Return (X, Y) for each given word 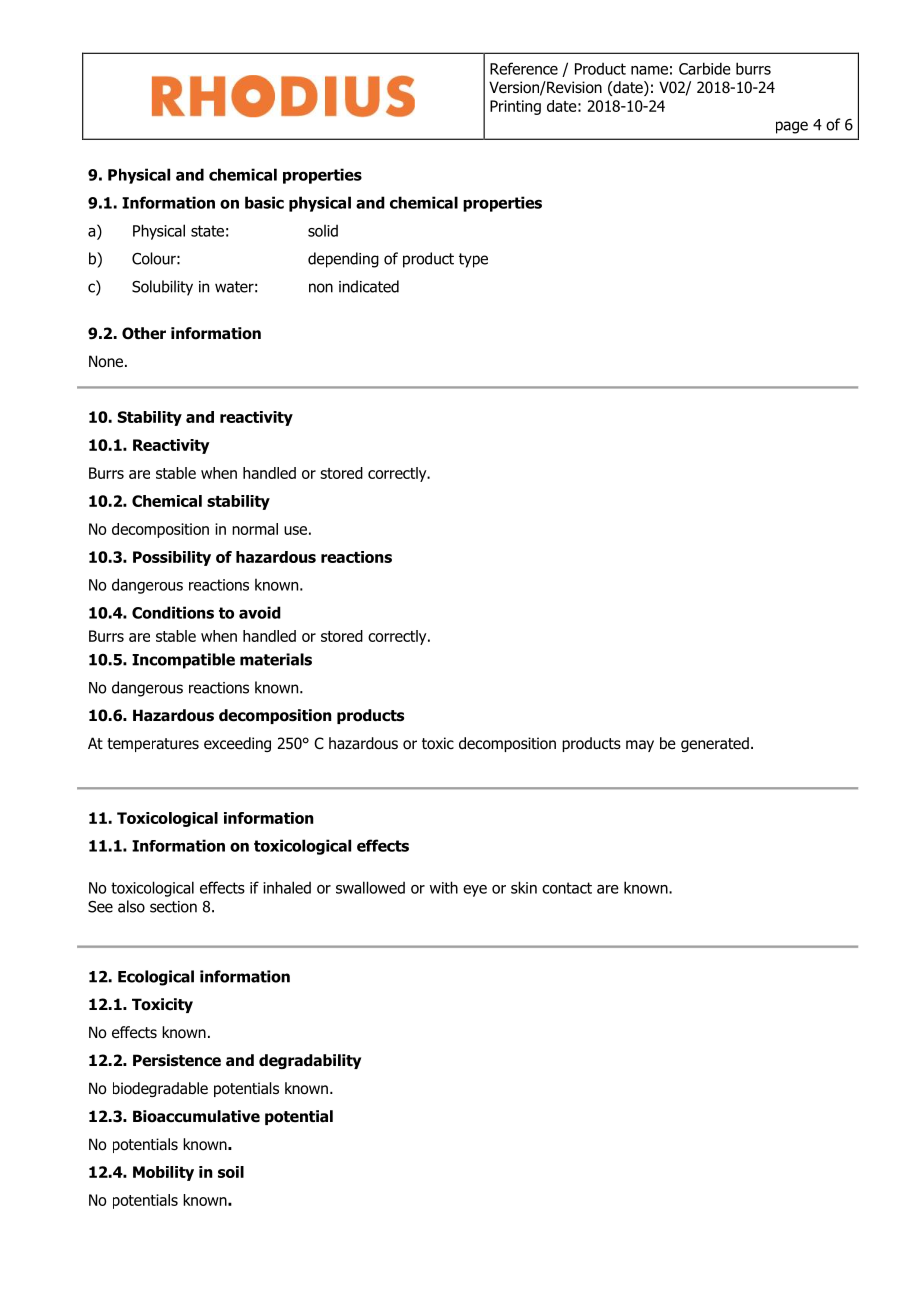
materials (276, 659)
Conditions (173, 612)
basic (264, 202)
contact (567, 888)
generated (715, 744)
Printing (515, 107)
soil (231, 1172)
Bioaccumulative (196, 1116)
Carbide (705, 68)
